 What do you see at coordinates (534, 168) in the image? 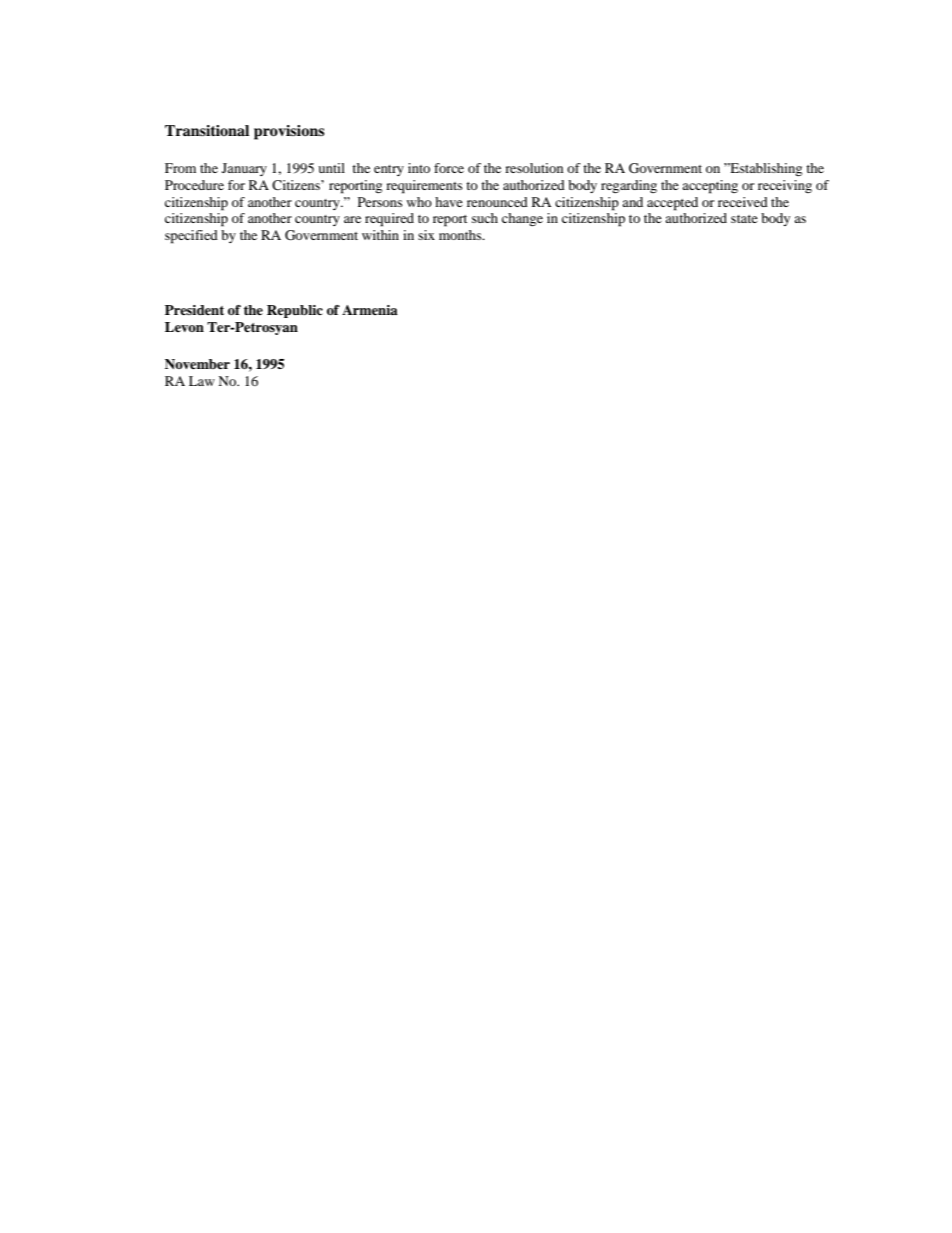
I see `resolution` at bounding box center [534, 168].
